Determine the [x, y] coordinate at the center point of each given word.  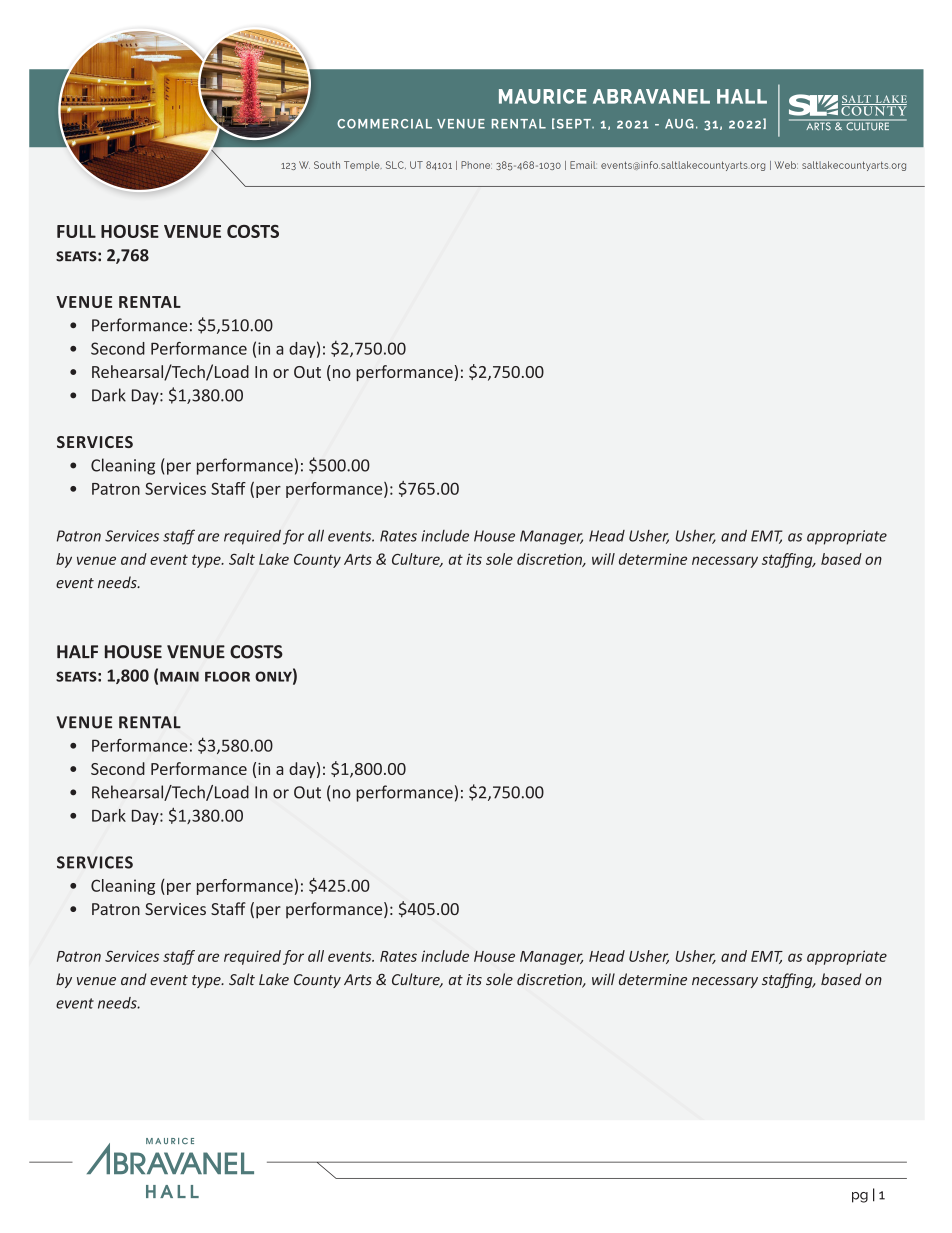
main [179, 676]
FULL [76, 231]
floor [227, 676]
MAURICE [543, 96]
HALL [742, 96]
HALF [77, 651]
